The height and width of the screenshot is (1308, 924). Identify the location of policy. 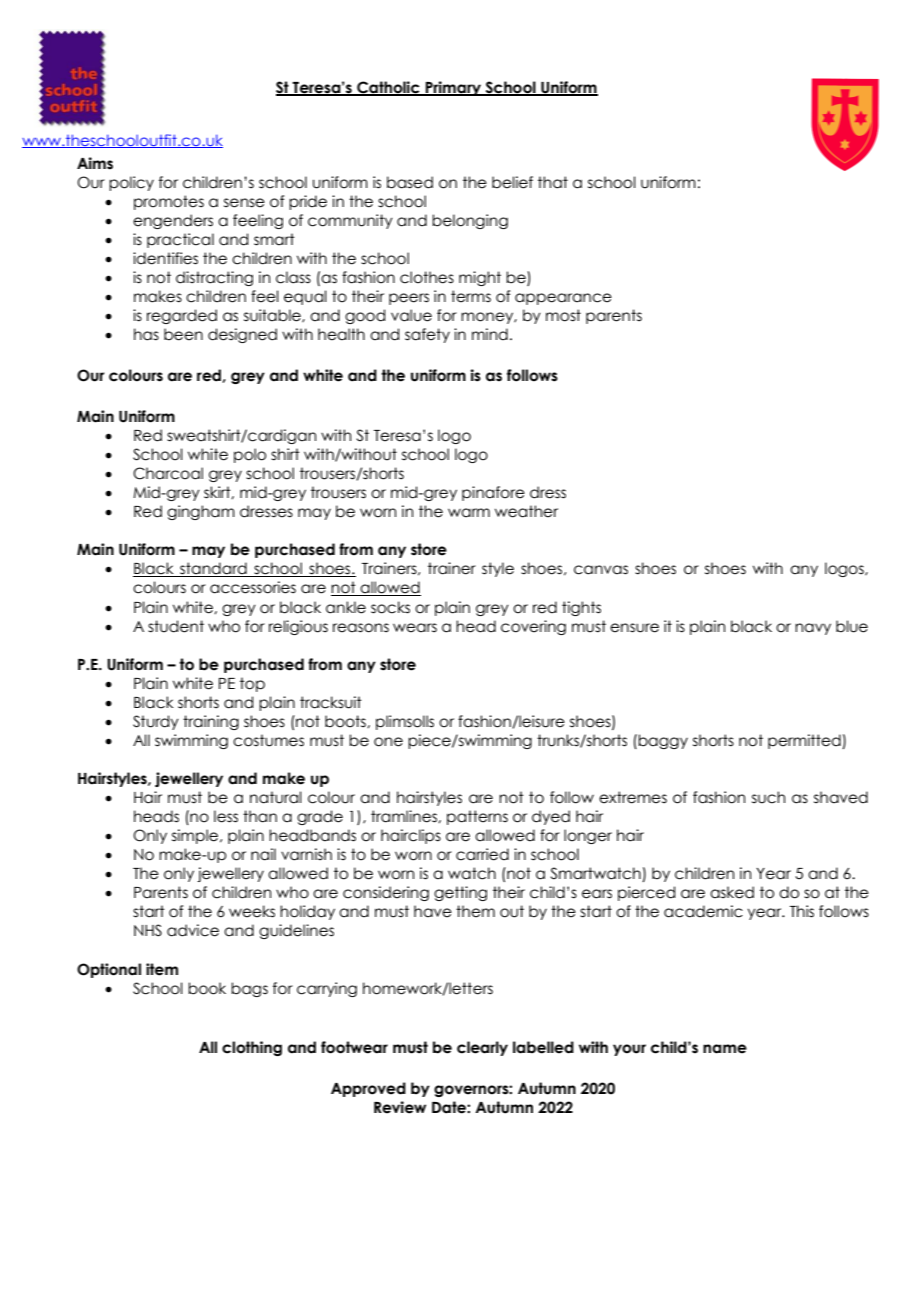
(131, 183).
